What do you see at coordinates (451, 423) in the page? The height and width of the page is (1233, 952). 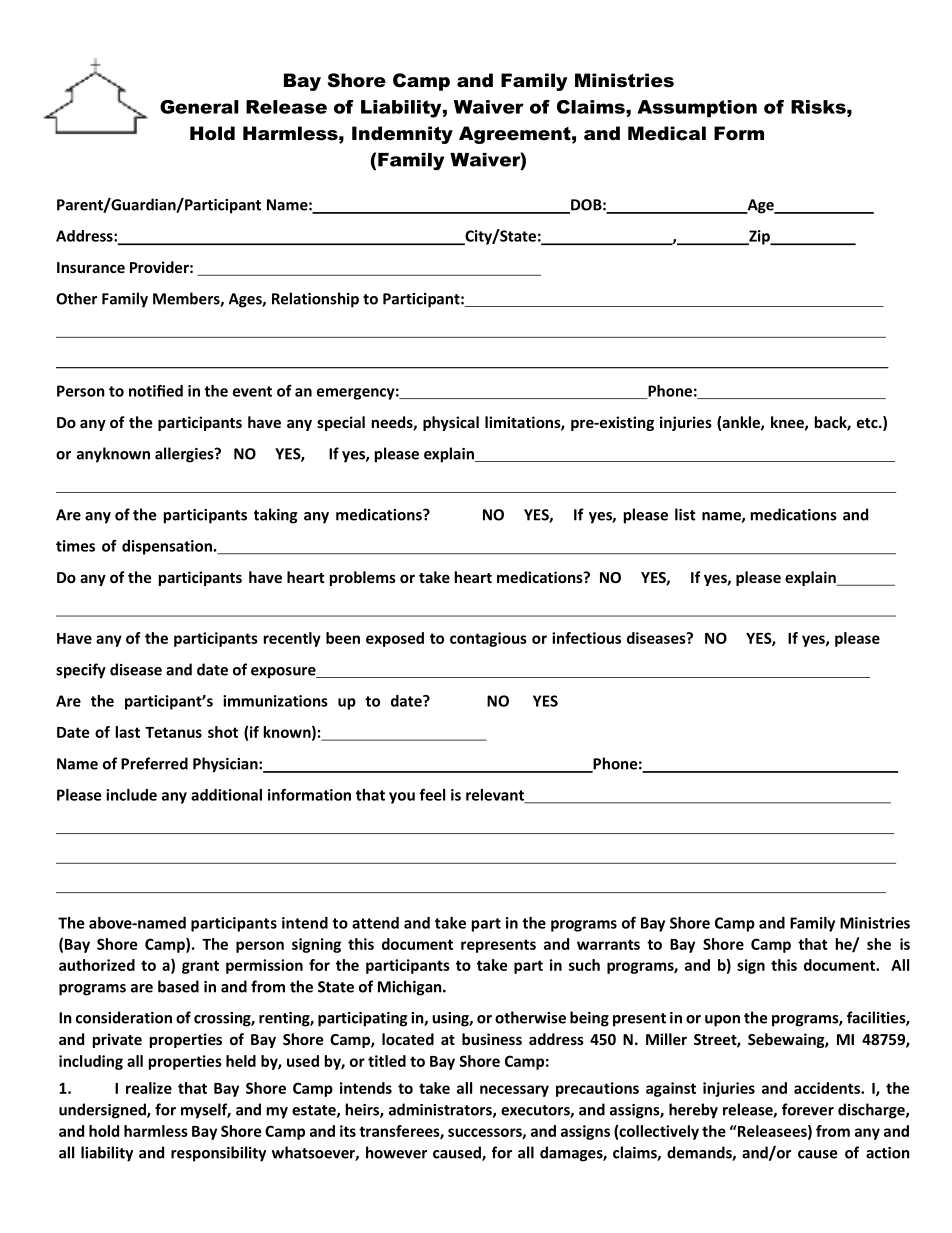 I see `physical` at bounding box center [451, 423].
